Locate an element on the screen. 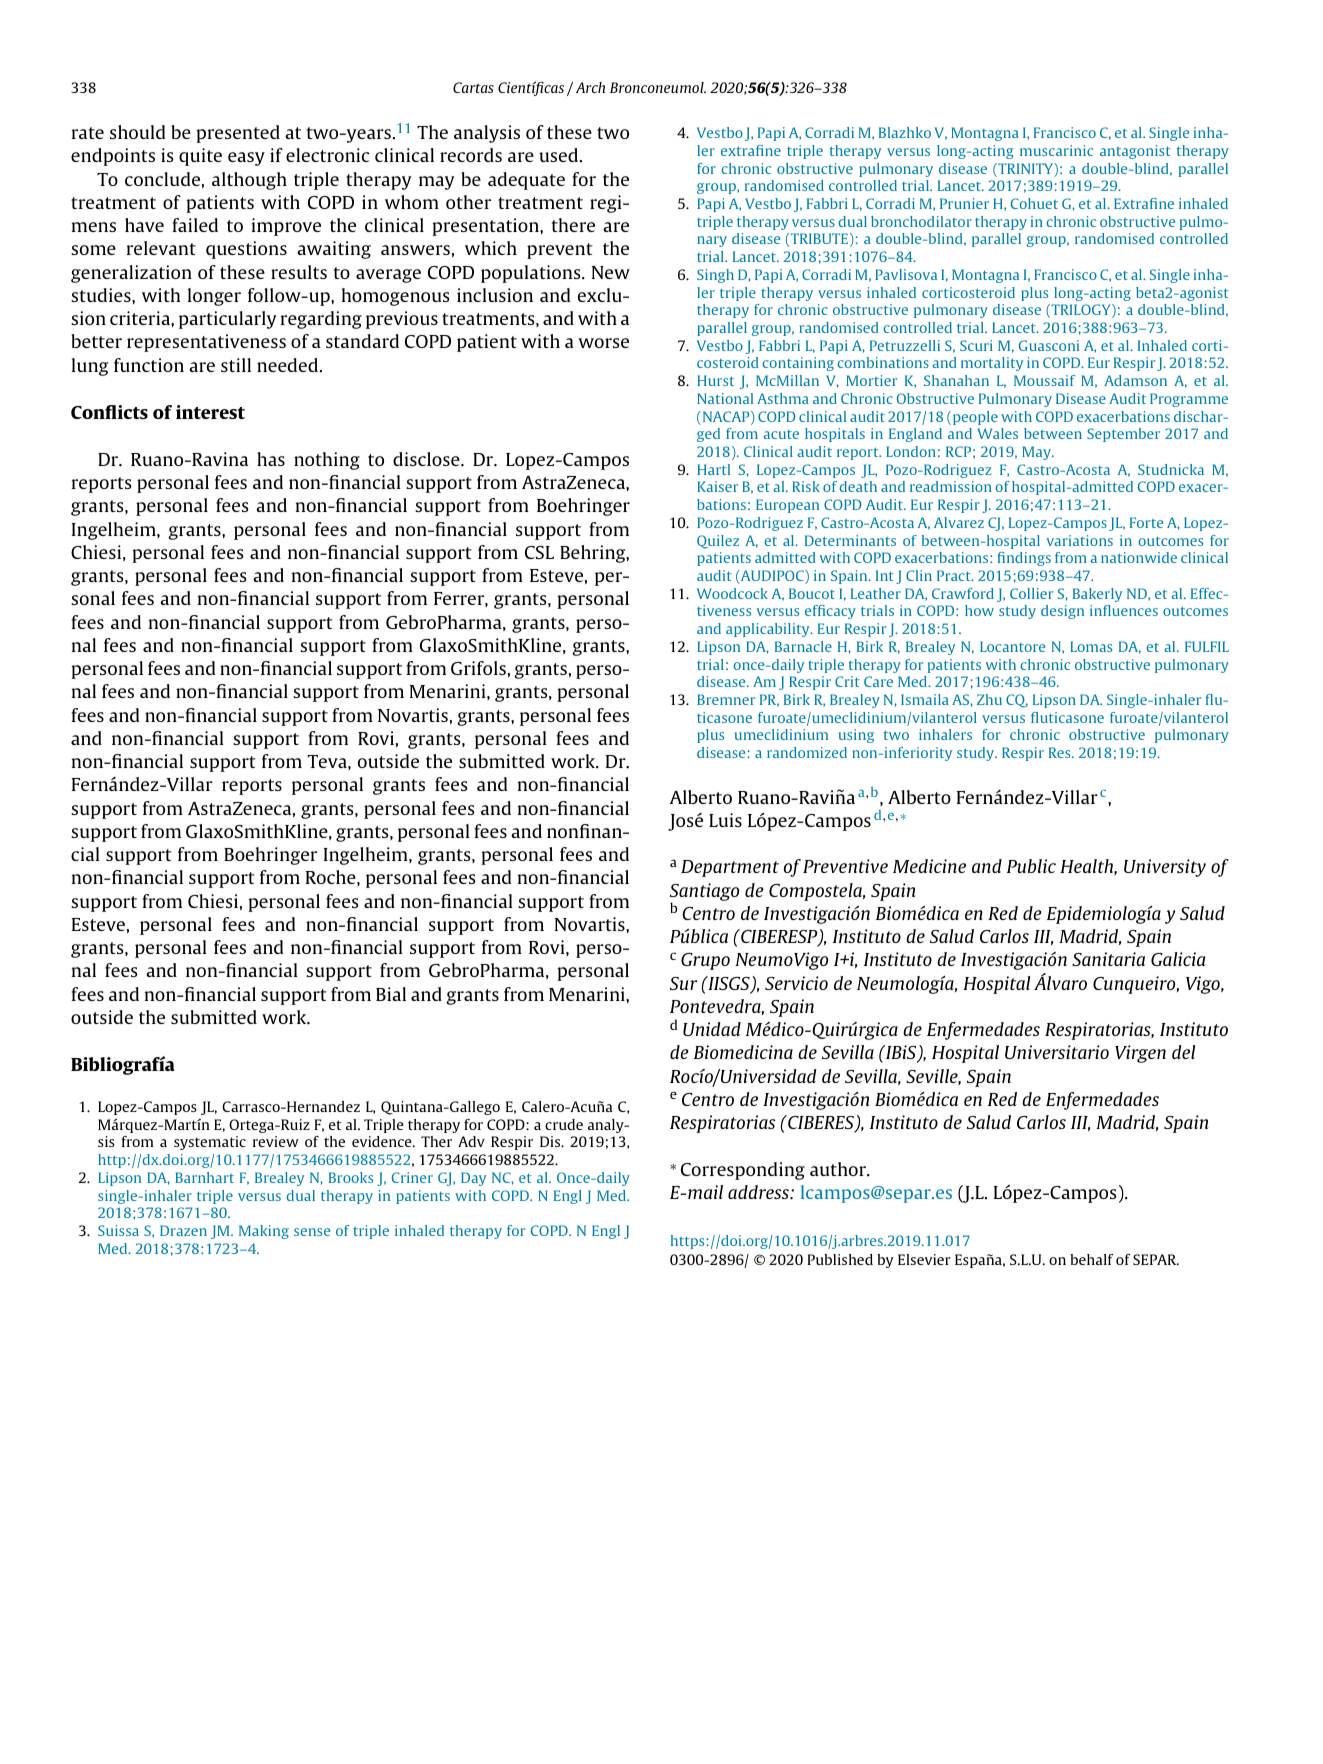 This screenshot has height=1764, width=1323. muscarinic is located at coordinates (1056, 150).
